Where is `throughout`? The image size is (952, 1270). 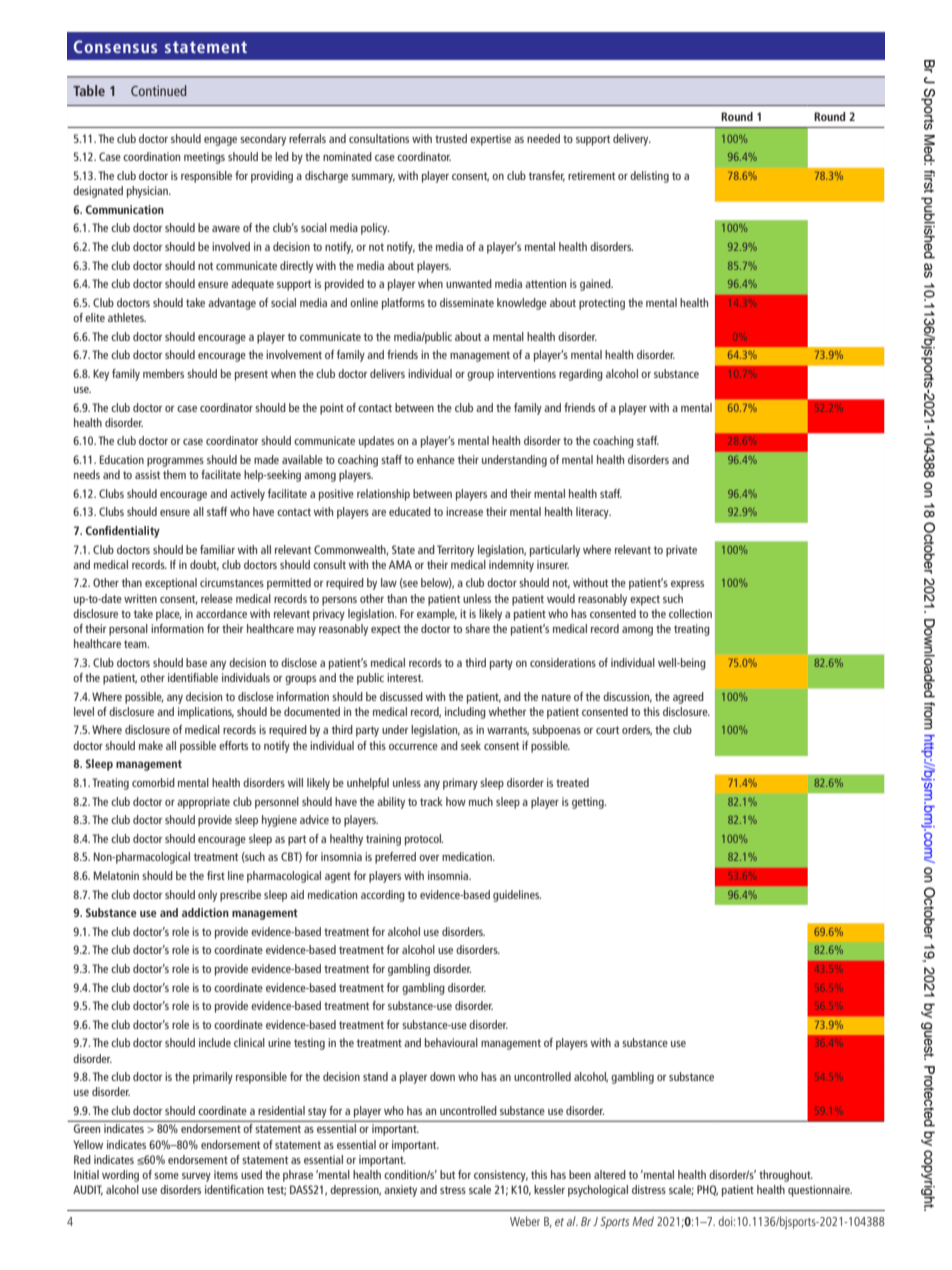
throughout is located at coordinates (786, 1176).
